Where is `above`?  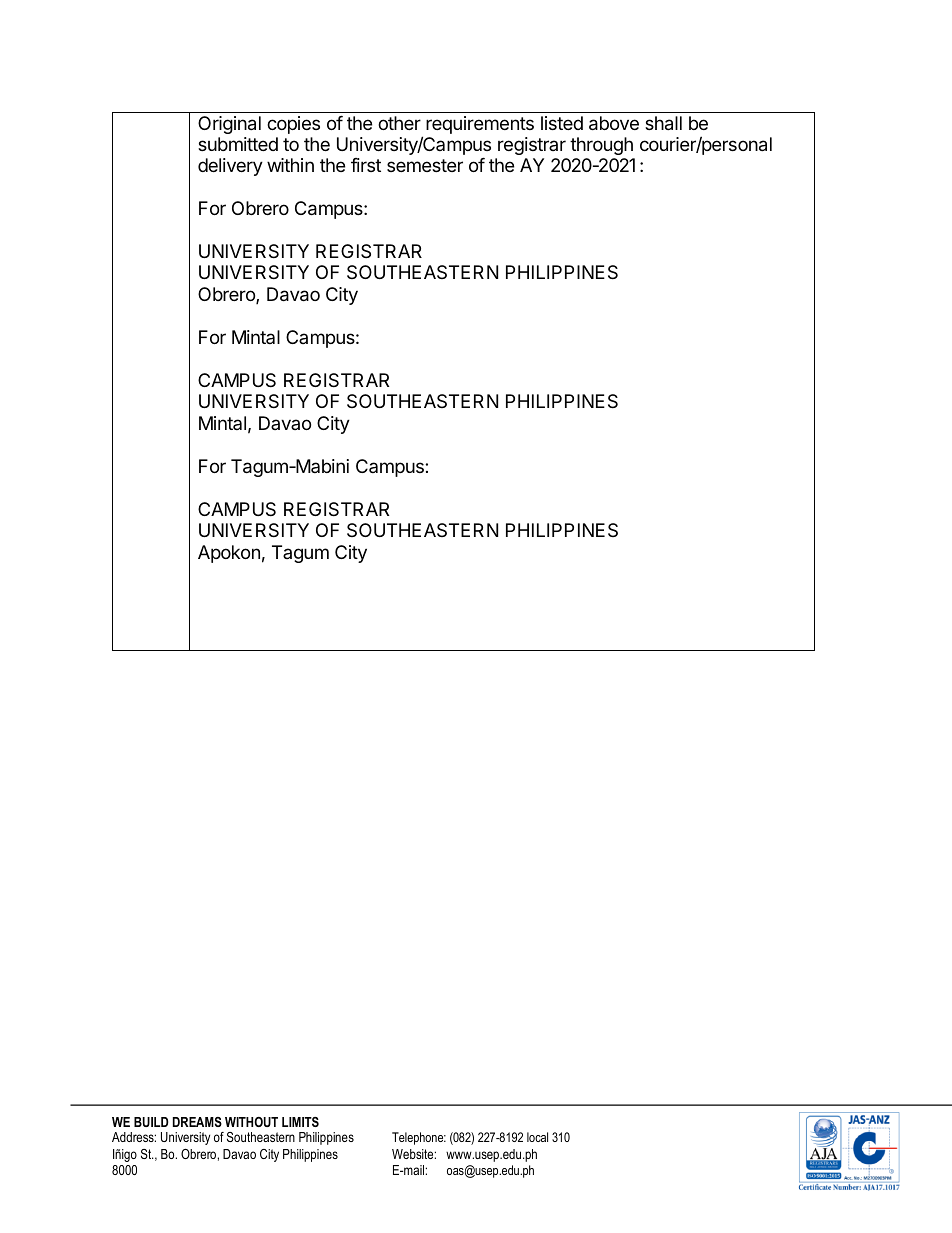
above is located at coordinates (614, 123).
